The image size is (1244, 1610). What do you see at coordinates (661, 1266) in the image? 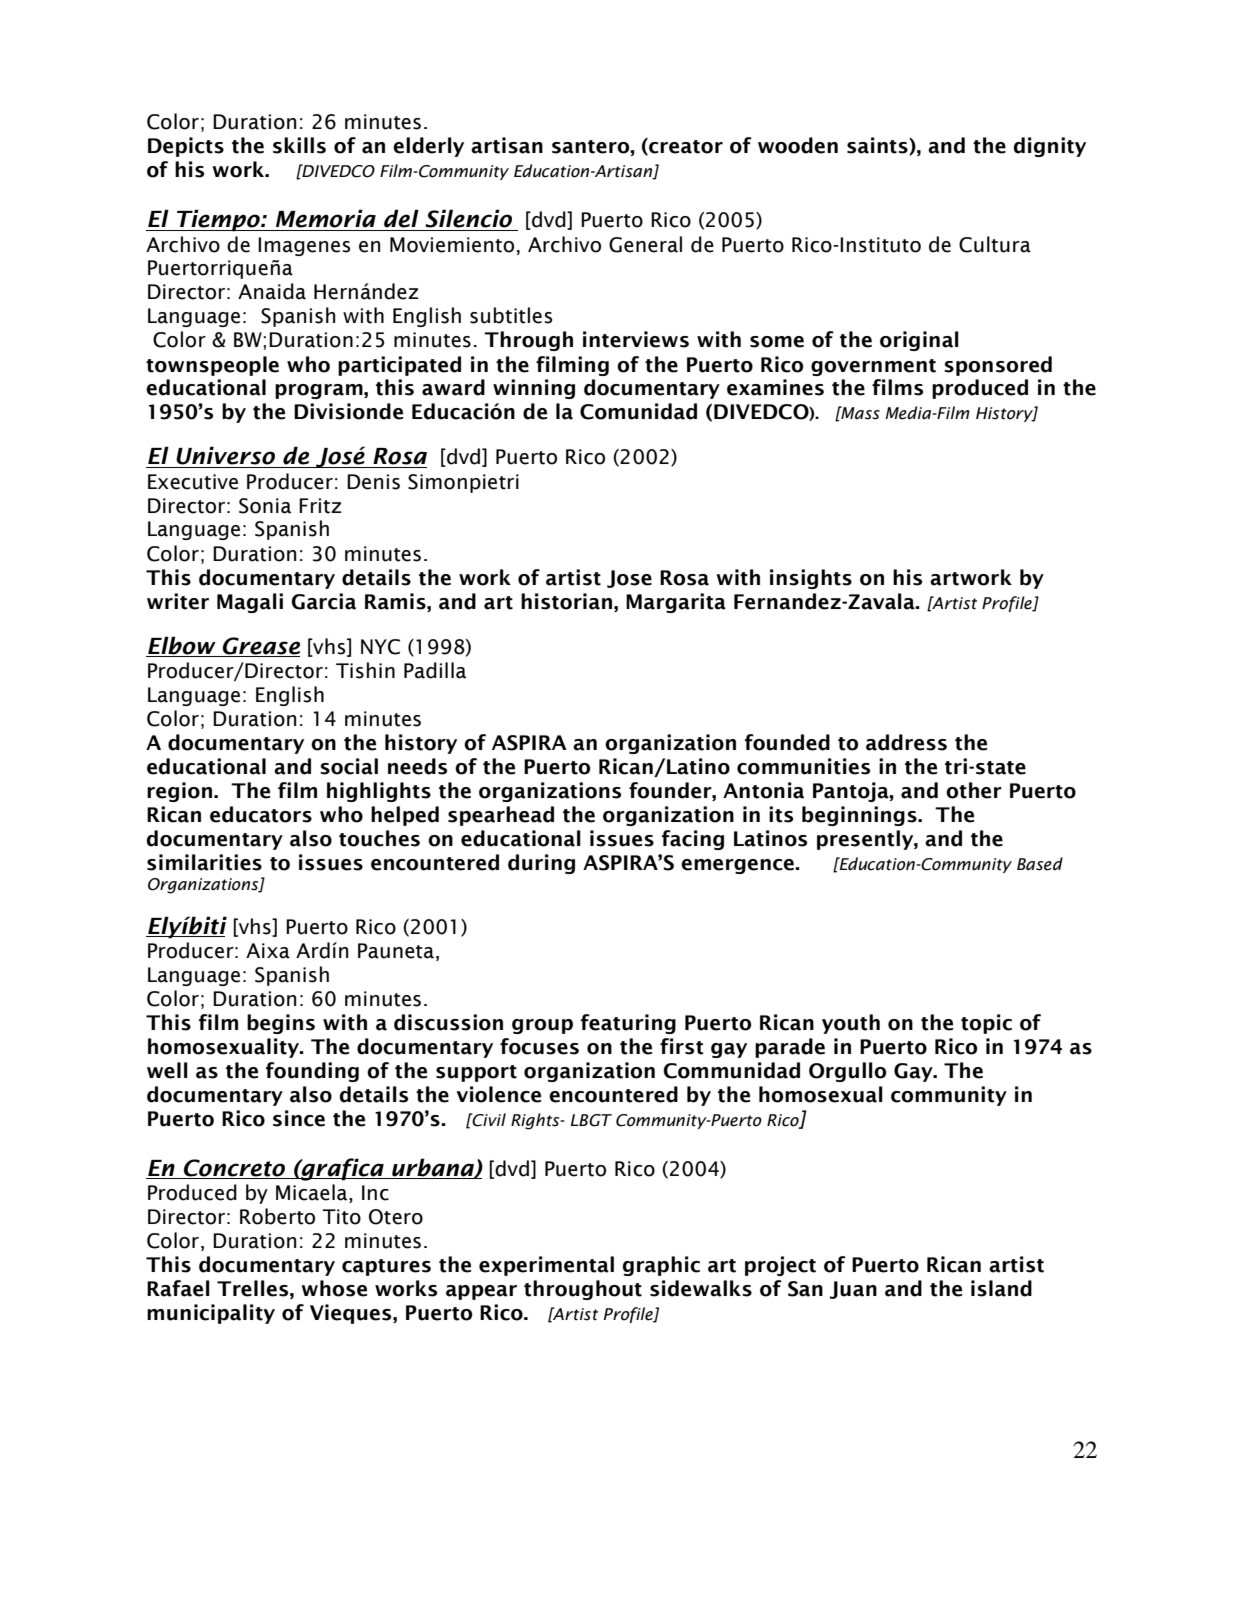
I see `graphic` at bounding box center [661, 1266].
